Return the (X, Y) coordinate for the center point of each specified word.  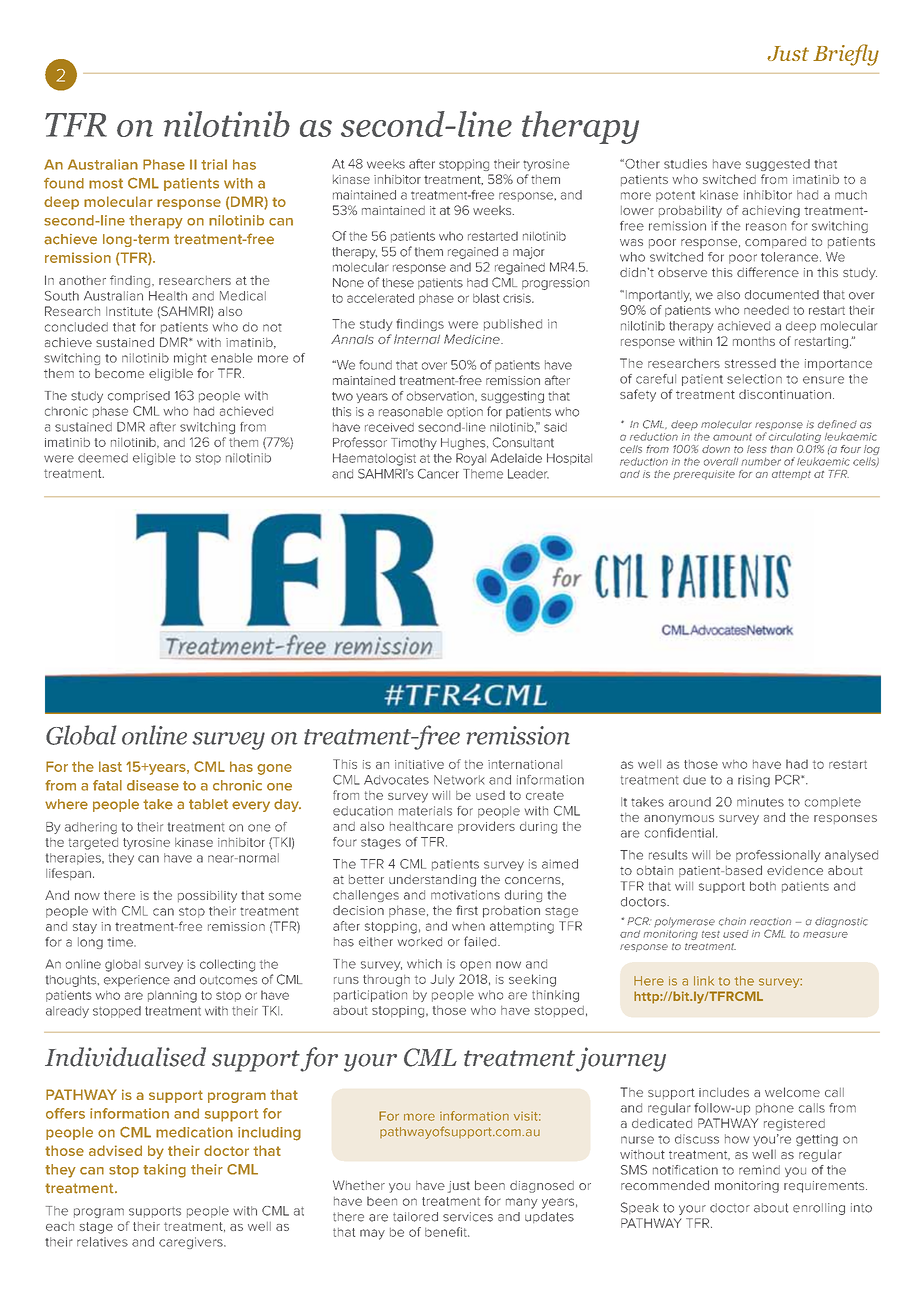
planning (172, 996)
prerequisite (704, 475)
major (528, 253)
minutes (760, 802)
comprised (139, 397)
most (106, 183)
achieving (771, 212)
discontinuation (785, 394)
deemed (103, 458)
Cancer (438, 474)
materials (425, 811)
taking (164, 1171)
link (704, 981)
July (442, 980)
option (465, 412)
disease (153, 785)
